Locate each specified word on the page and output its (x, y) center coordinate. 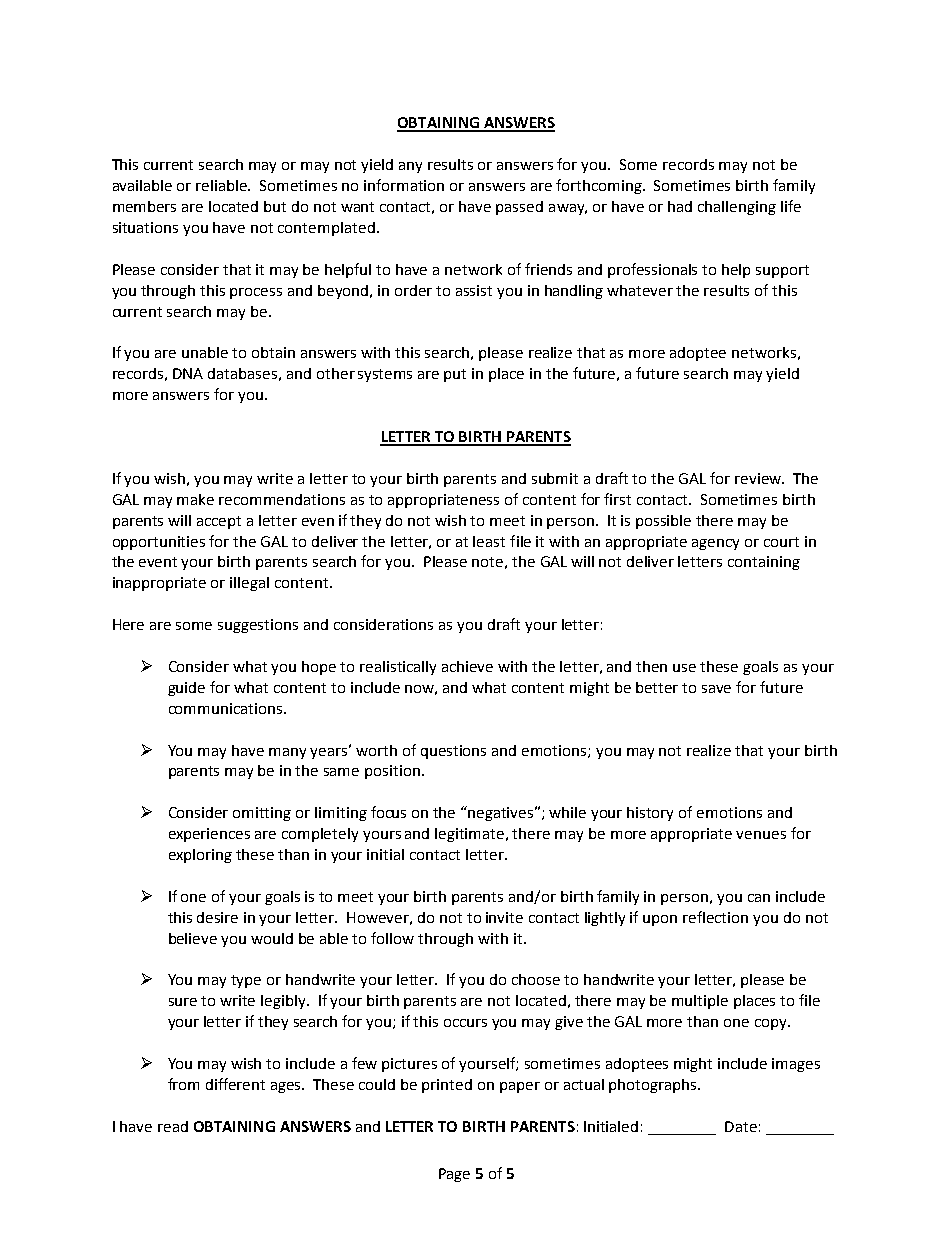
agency (715, 544)
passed (519, 208)
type (246, 981)
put (455, 375)
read (173, 1126)
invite (504, 917)
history (650, 814)
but (275, 206)
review (759, 478)
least (489, 541)
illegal (249, 584)
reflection (715, 917)
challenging (737, 208)
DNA (188, 373)
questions (453, 752)
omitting (262, 814)
